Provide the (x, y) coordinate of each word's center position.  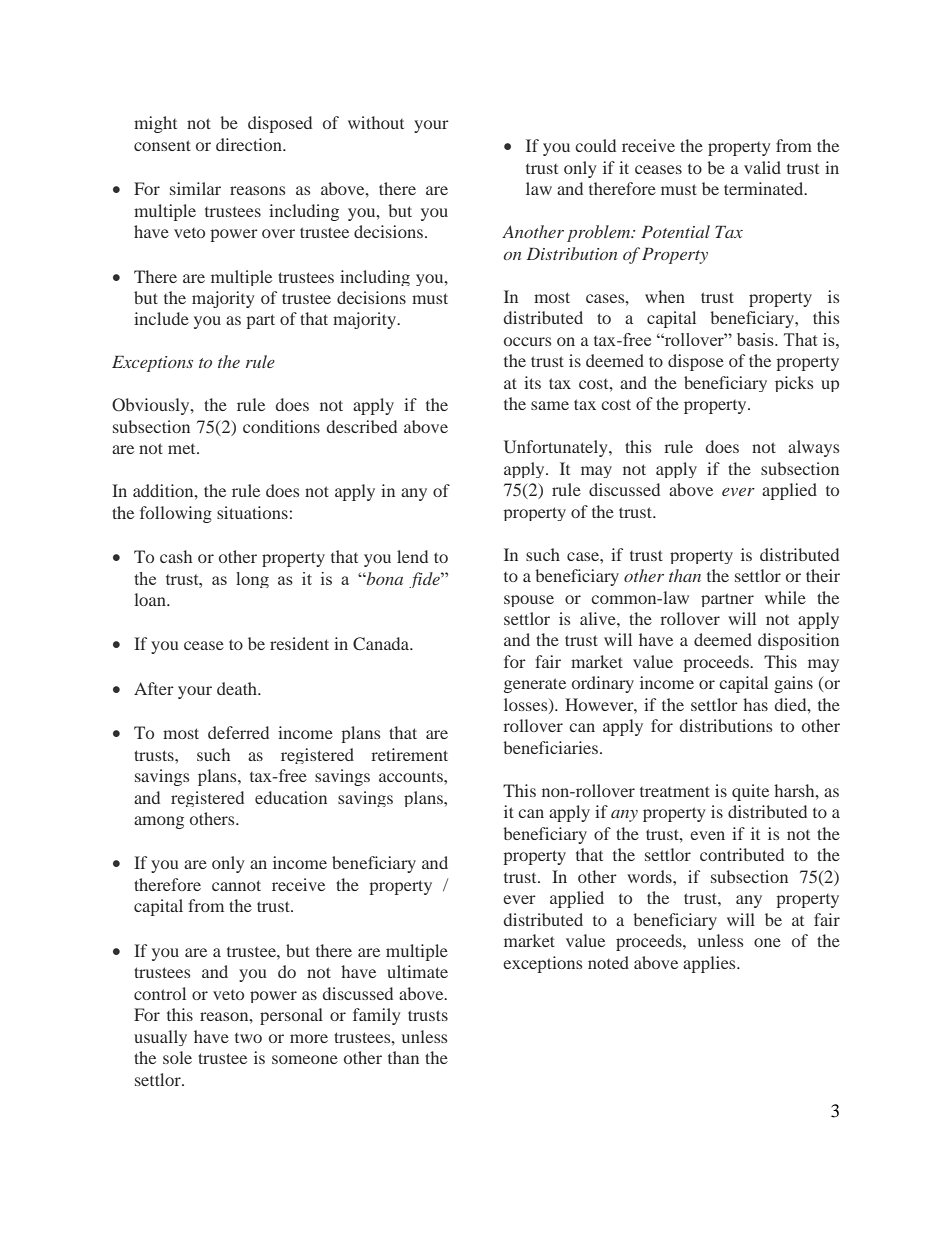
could (595, 145)
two (248, 1038)
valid (762, 167)
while (785, 597)
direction (250, 144)
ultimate (417, 971)
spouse (529, 601)
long (252, 580)
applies (710, 964)
